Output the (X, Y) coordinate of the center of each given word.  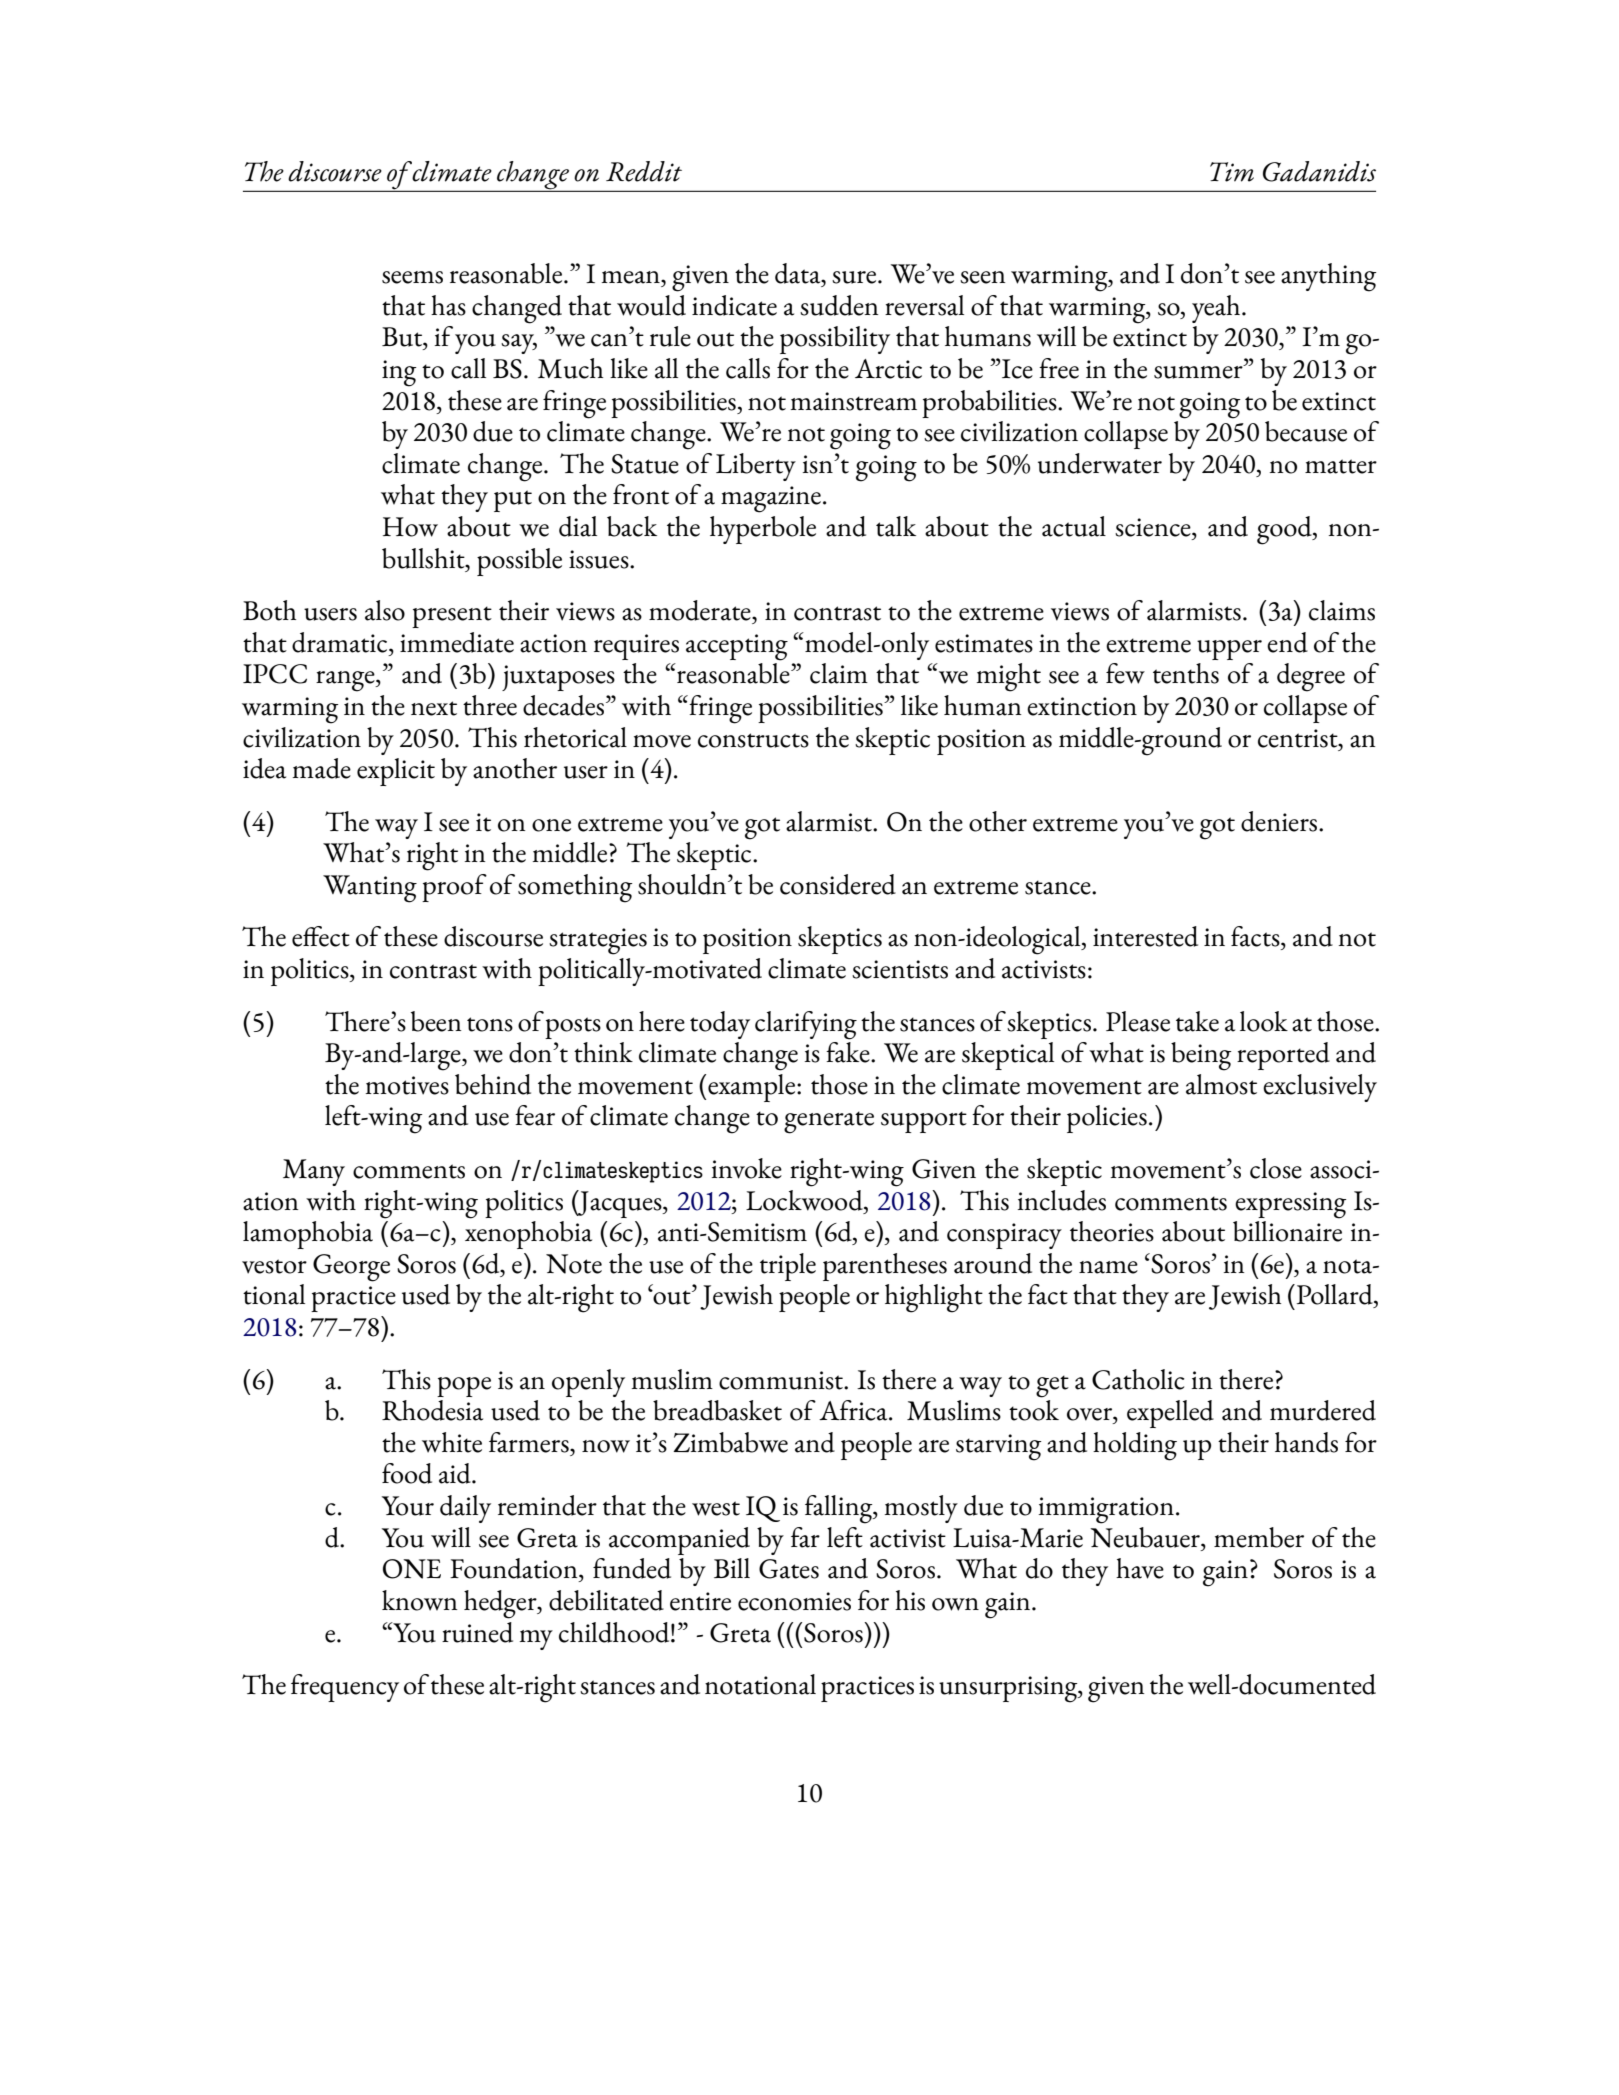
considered (838, 884)
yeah (1217, 309)
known (420, 1600)
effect (321, 936)
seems (412, 277)
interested (1145, 936)
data (799, 273)
